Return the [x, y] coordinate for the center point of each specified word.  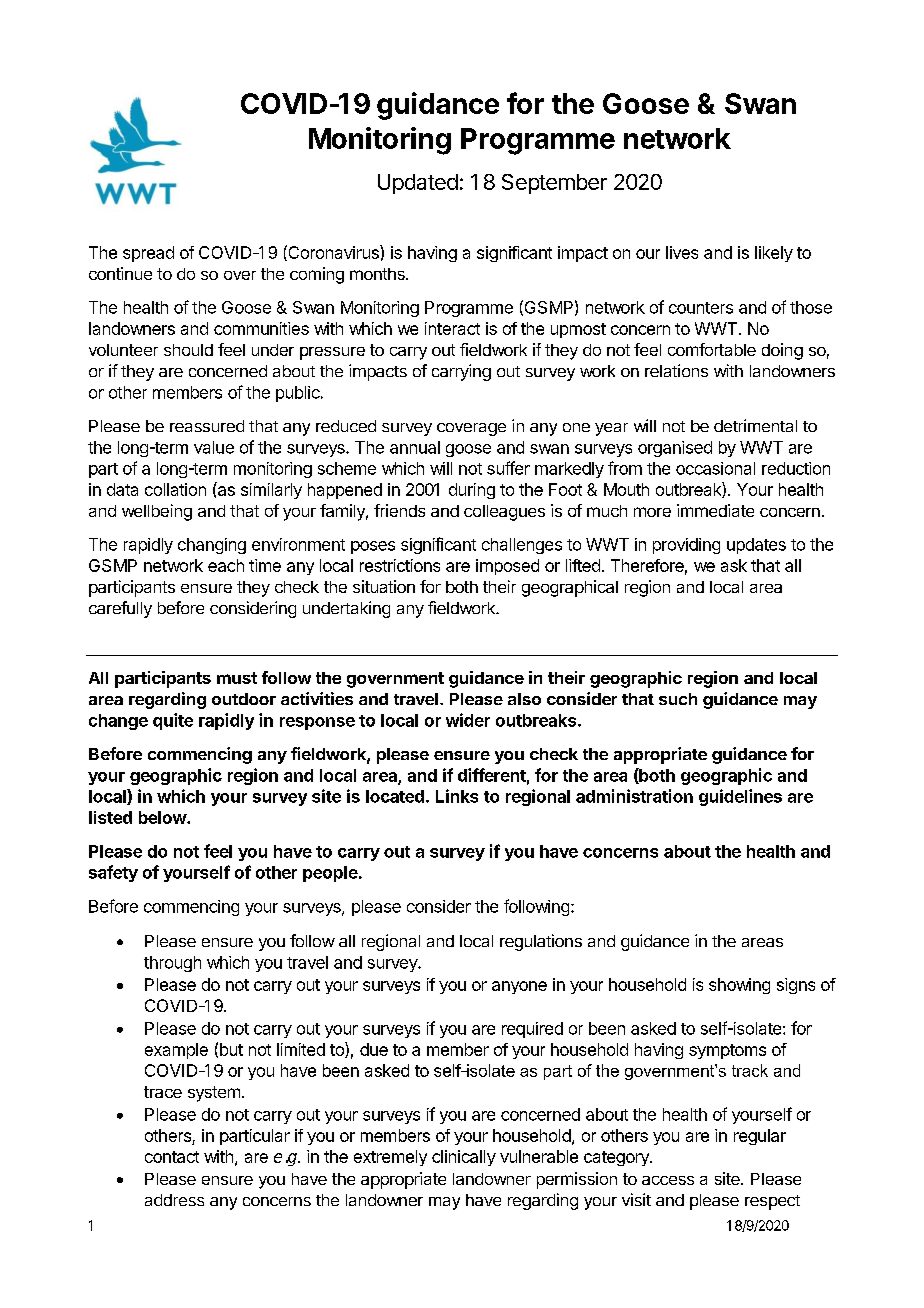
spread [148, 254]
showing [739, 986]
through [172, 964]
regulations [541, 942]
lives [682, 252]
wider [468, 720]
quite [173, 721]
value [214, 447]
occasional [715, 468]
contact [172, 1157]
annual [415, 447]
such [678, 699]
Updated [418, 184]
